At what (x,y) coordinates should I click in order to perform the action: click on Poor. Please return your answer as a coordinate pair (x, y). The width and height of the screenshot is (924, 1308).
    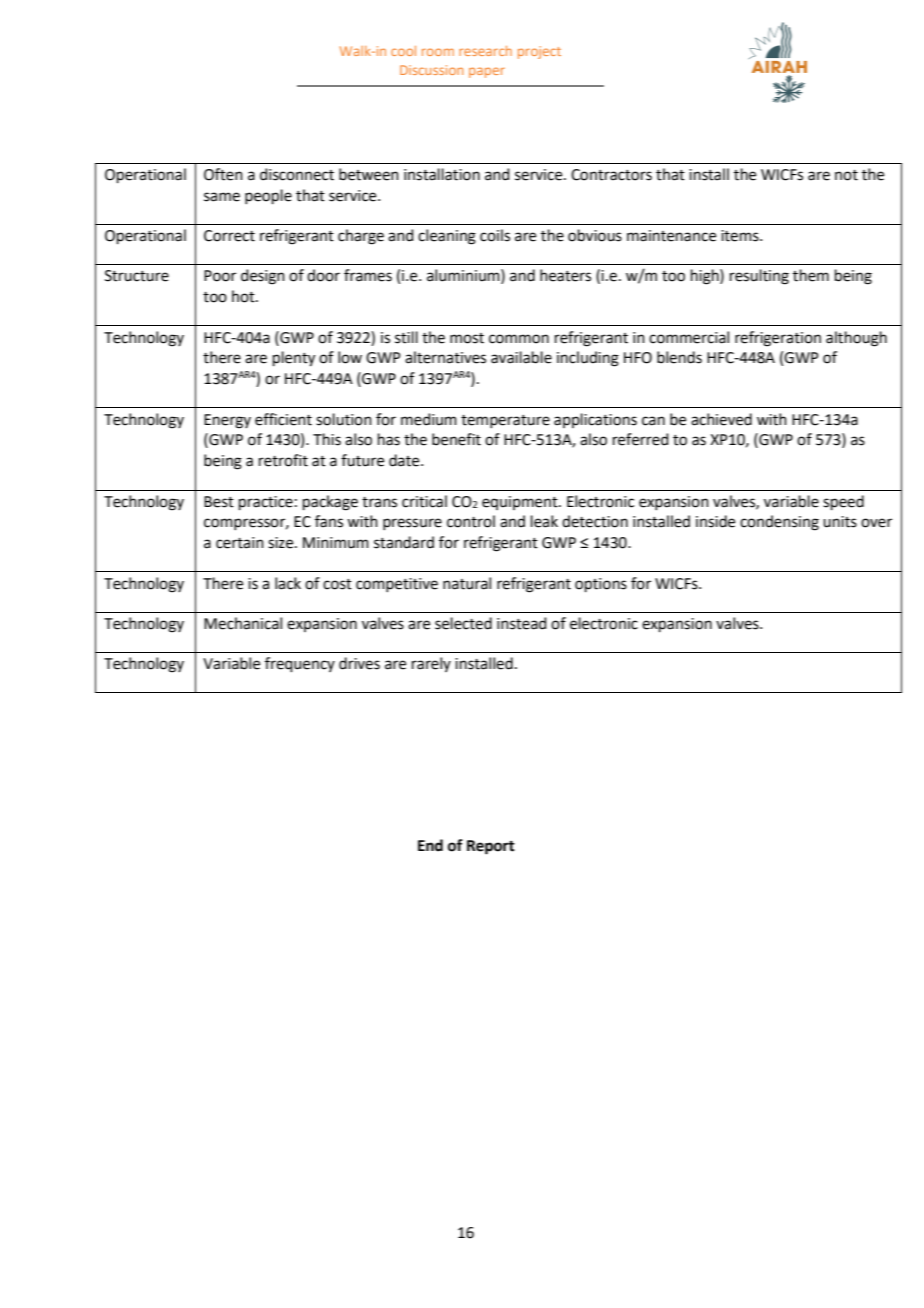
    Looking at the image, I should click on (220, 276).
